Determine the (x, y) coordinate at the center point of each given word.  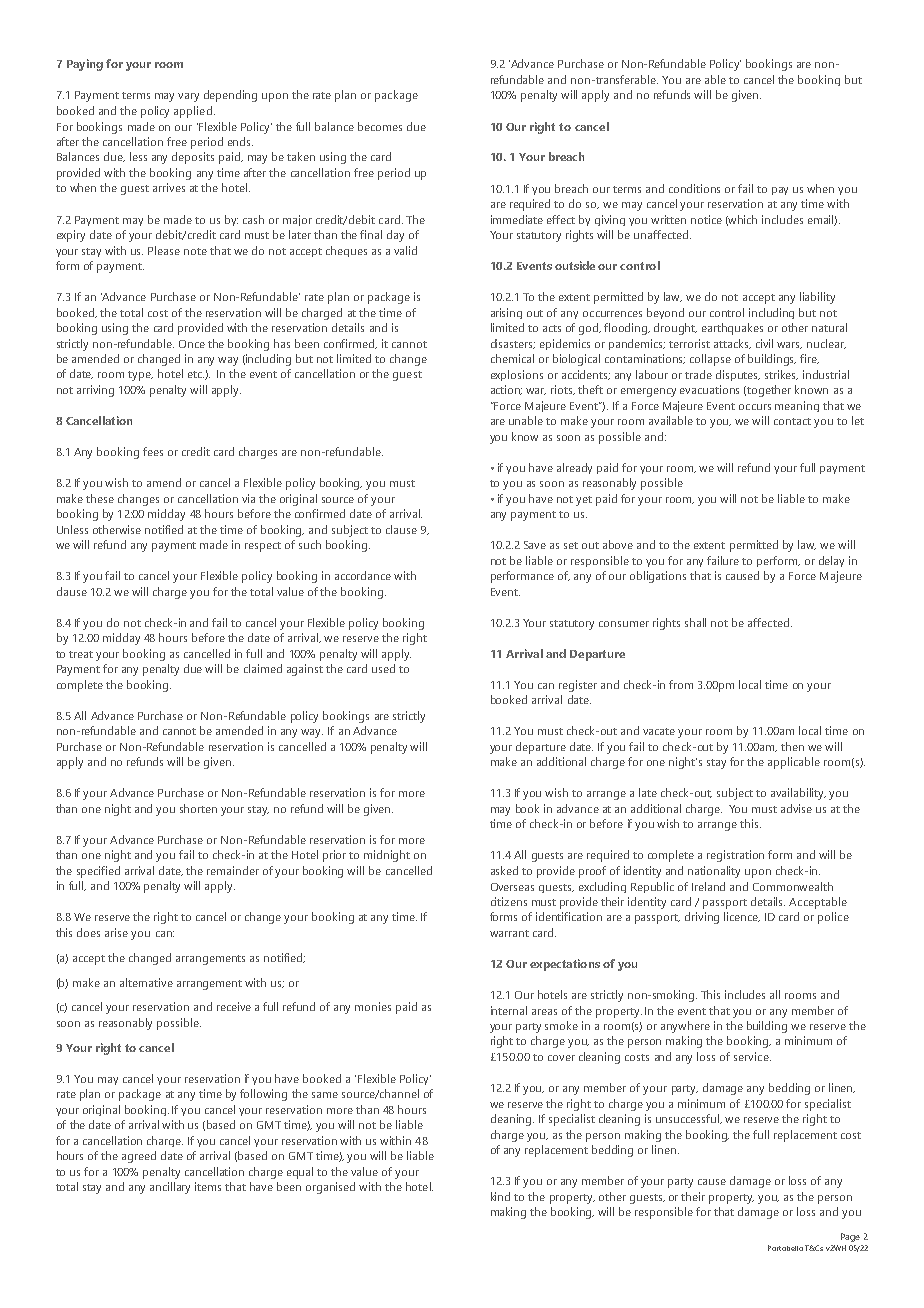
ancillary (170, 1188)
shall (695, 622)
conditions (694, 188)
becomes (380, 126)
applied (193, 112)
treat (81, 654)
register (578, 686)
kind (500, 1196)
